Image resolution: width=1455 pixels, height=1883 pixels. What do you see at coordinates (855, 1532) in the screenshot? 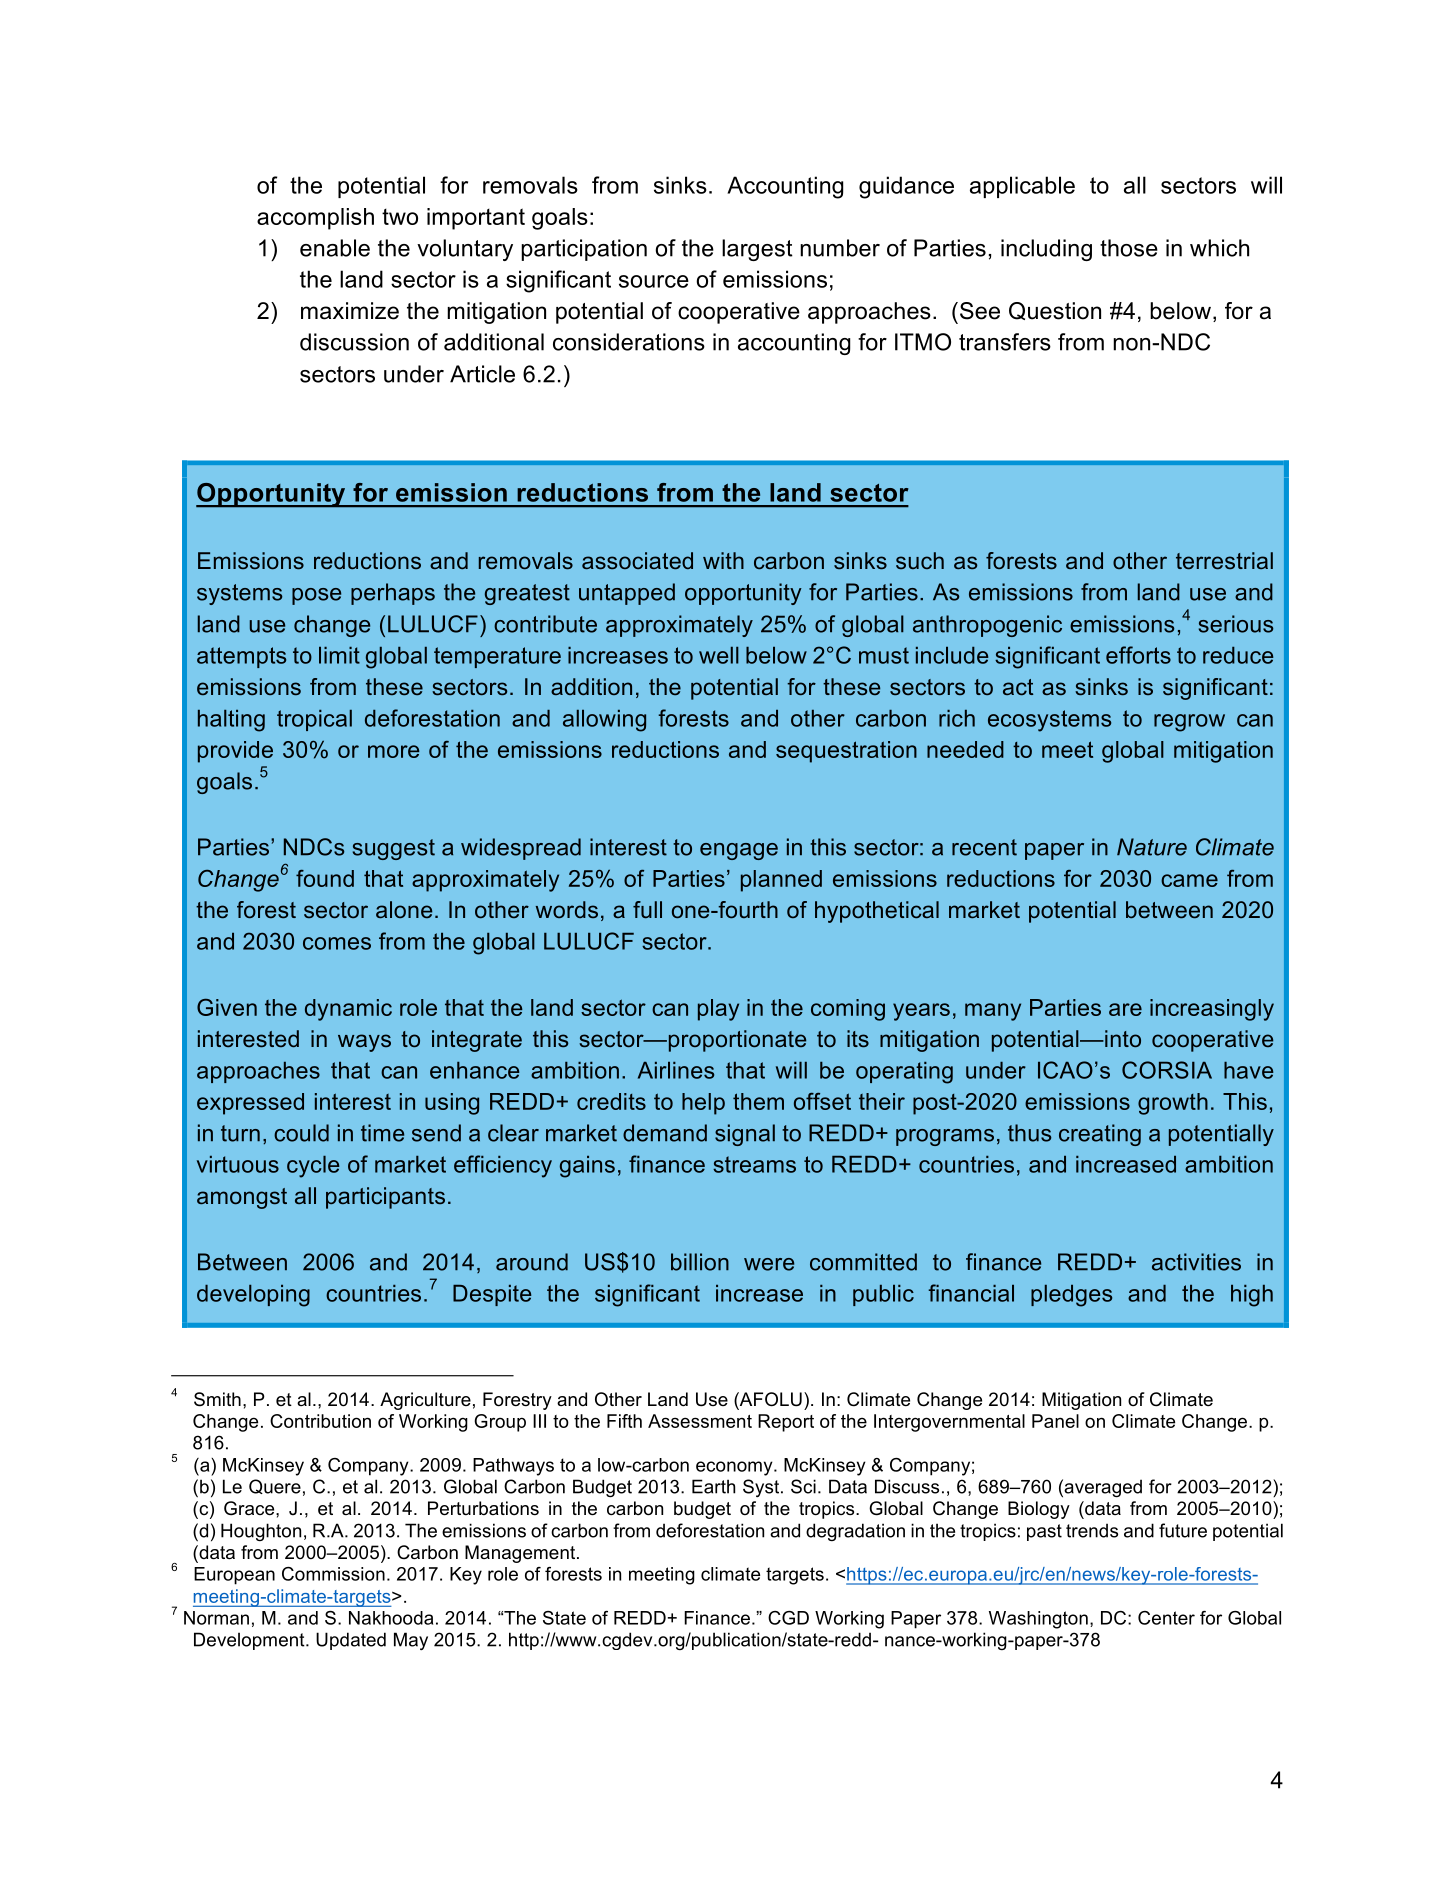
I see `degradation` at bounding box center [855, 1532].
